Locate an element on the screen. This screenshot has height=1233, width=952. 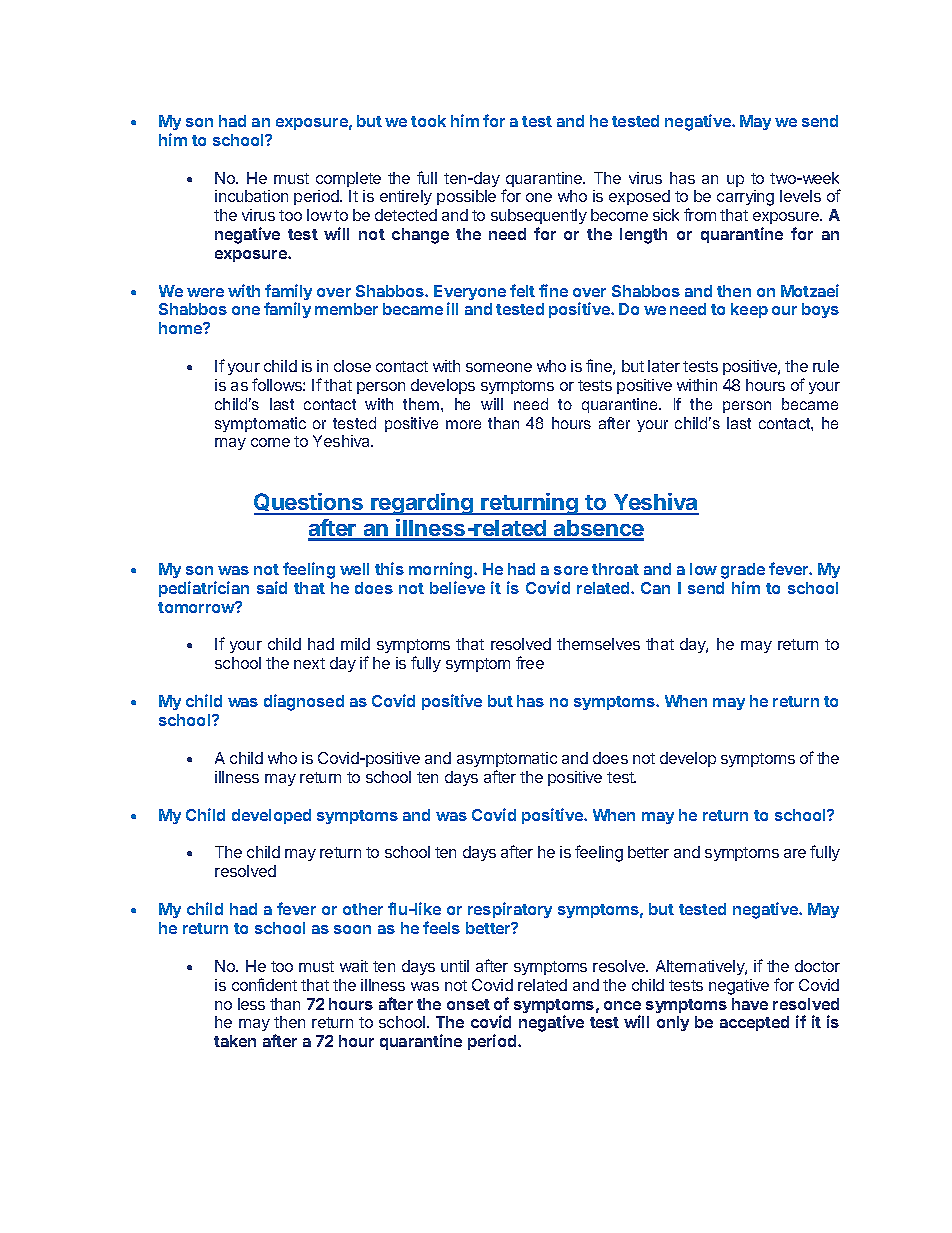
incubation is located at coordinates (251, 196).
